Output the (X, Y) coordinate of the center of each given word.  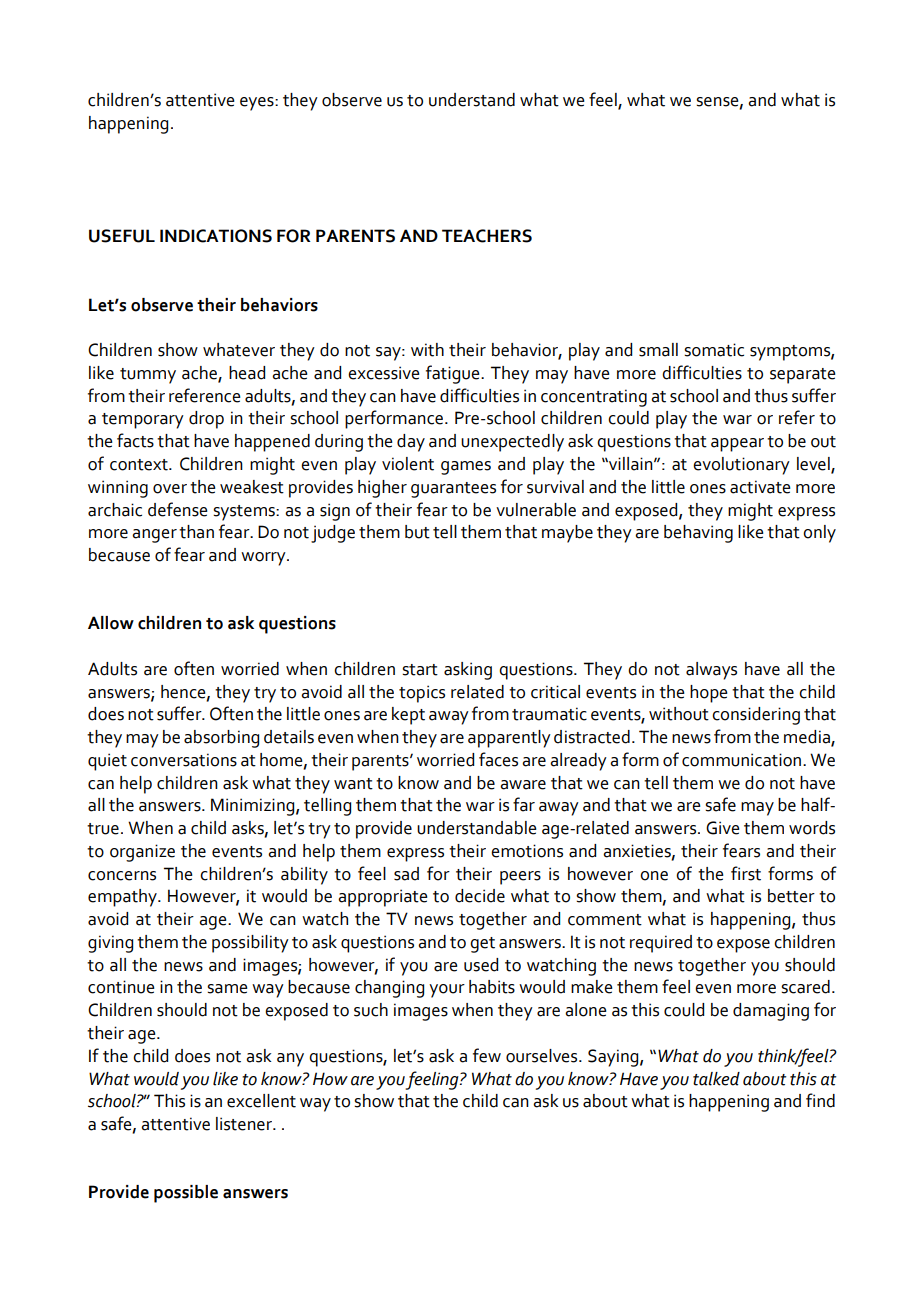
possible (186, 1194)
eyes (258, 104)
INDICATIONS (216, 236)
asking (468, 671)
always (711, 671)
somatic (714, 350)
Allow (111, 623)
